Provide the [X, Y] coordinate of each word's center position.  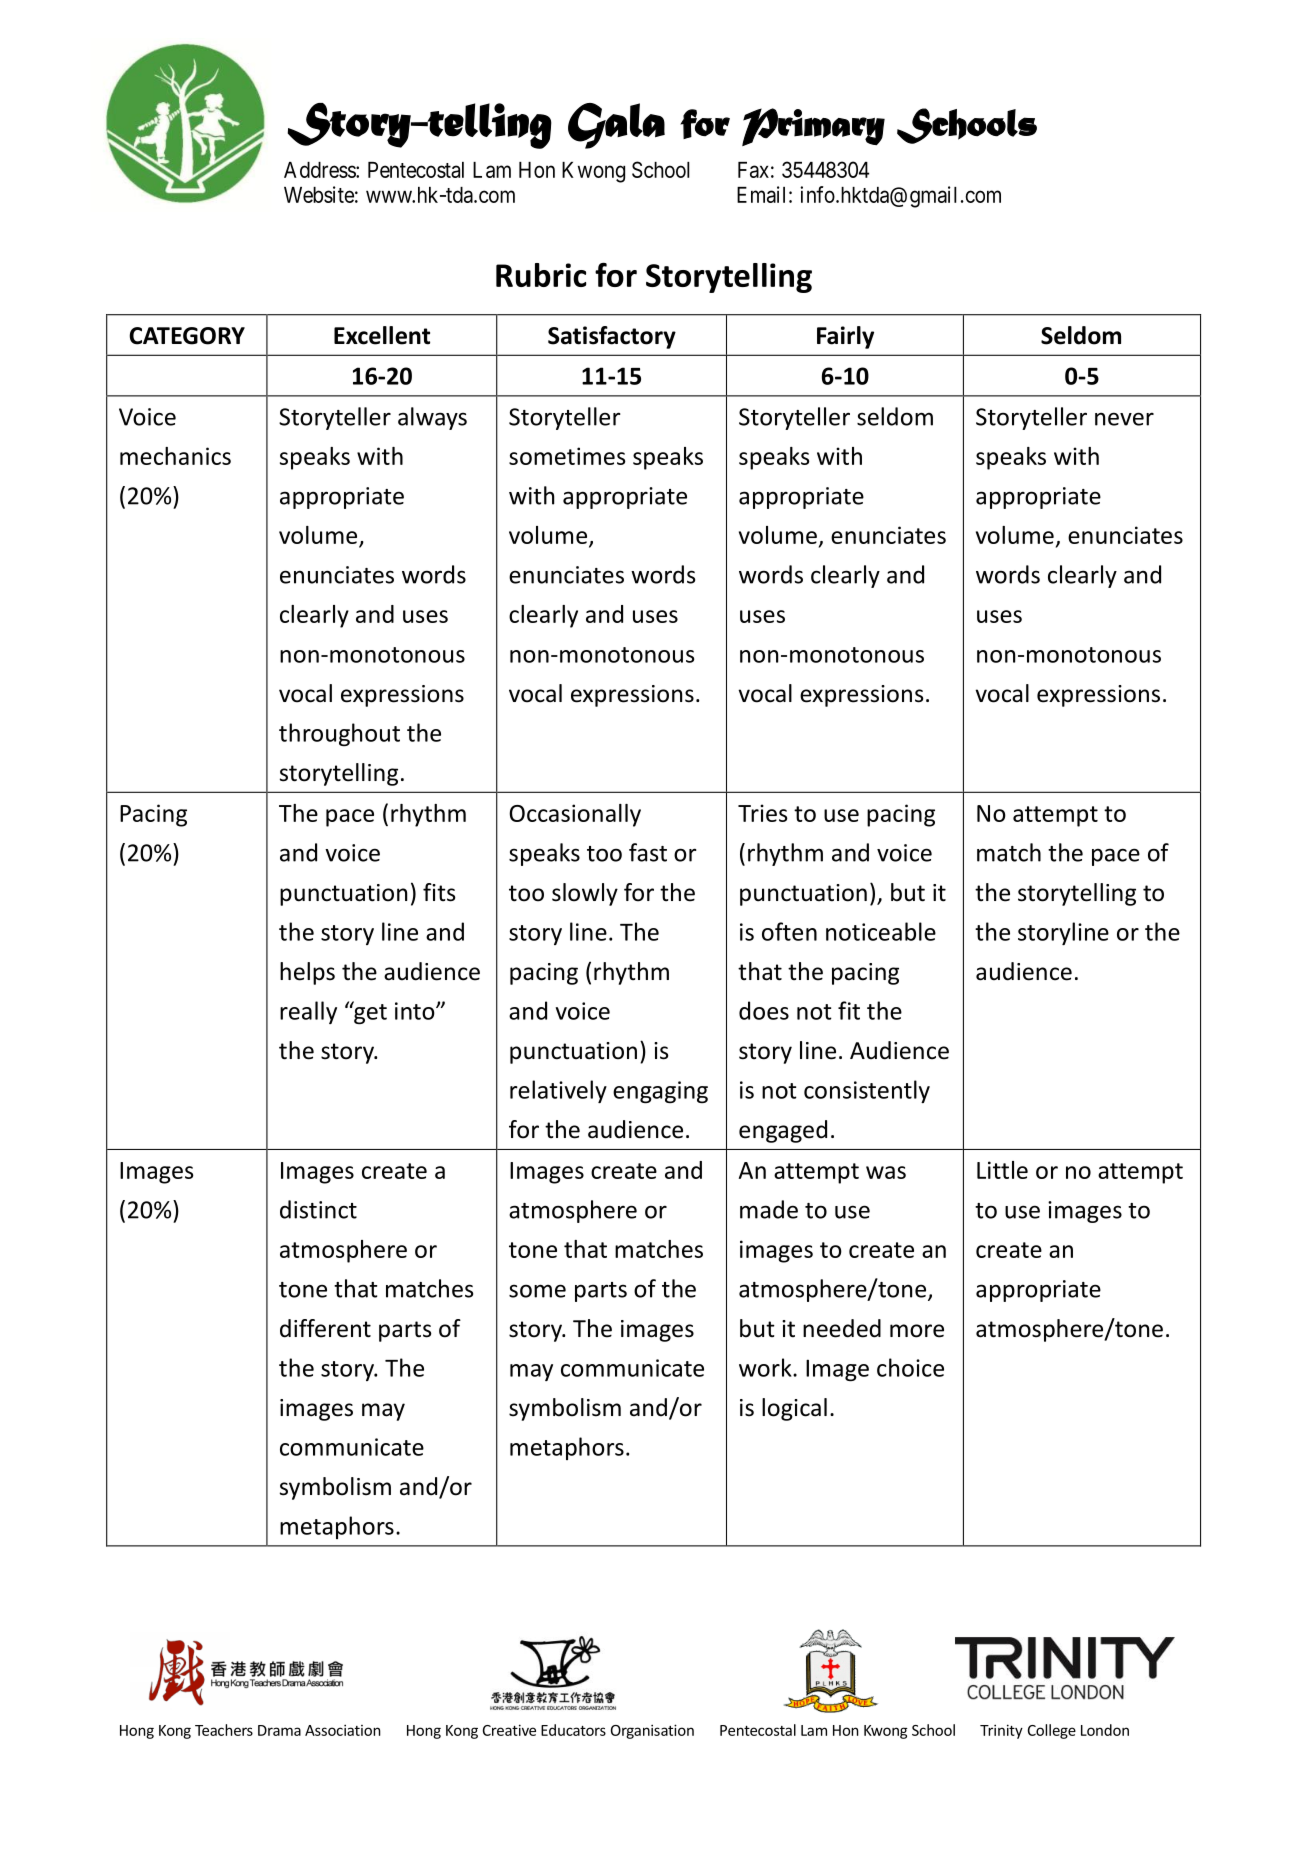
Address [320, 170]
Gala [616, 126]
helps [307, 973]
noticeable [881, 931]
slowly [585, 894]
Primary [813, 127]
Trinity [1001, 1731]
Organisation [652, 1731]
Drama [279, 1730]
